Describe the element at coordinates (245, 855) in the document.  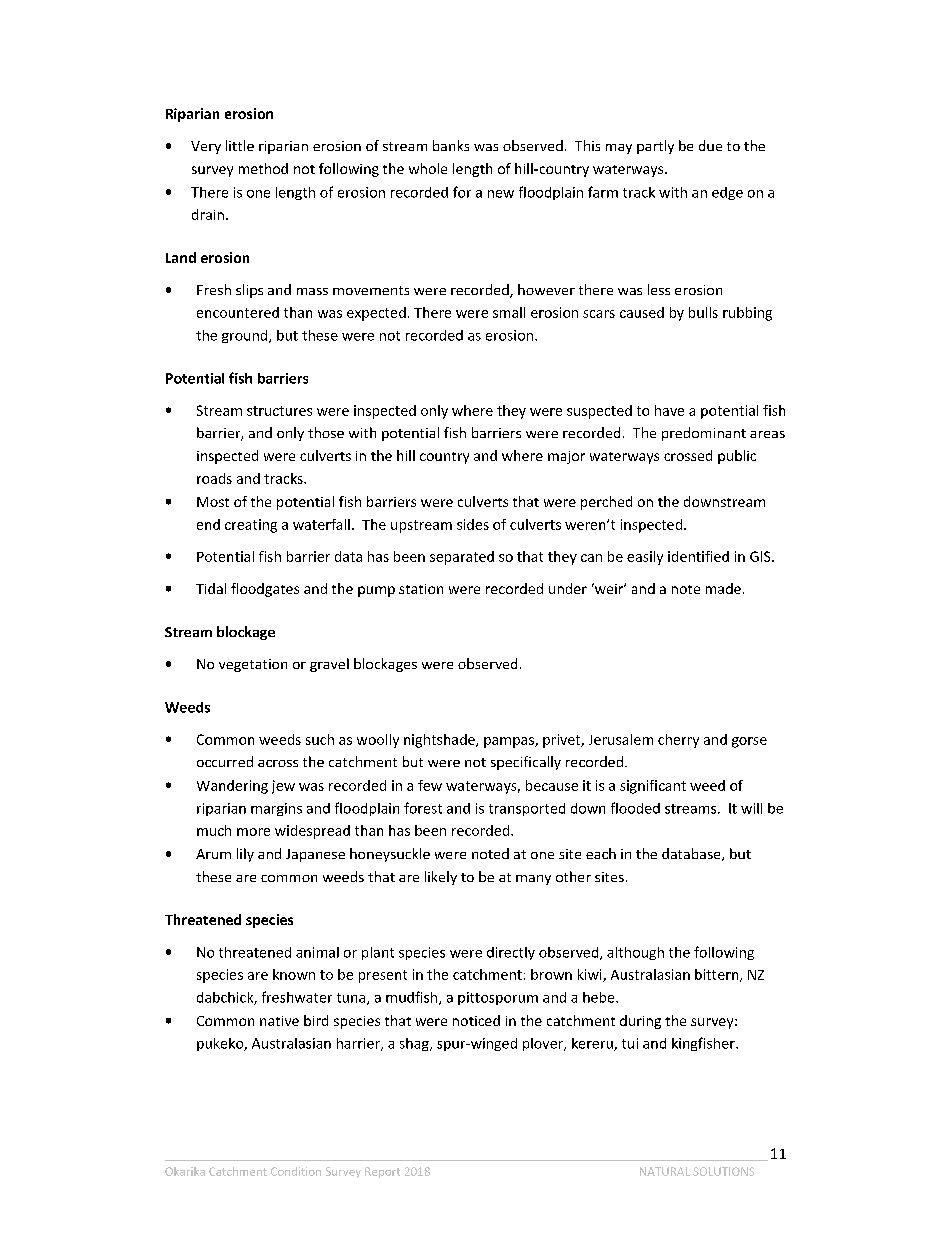
I see `lily` at that location.
